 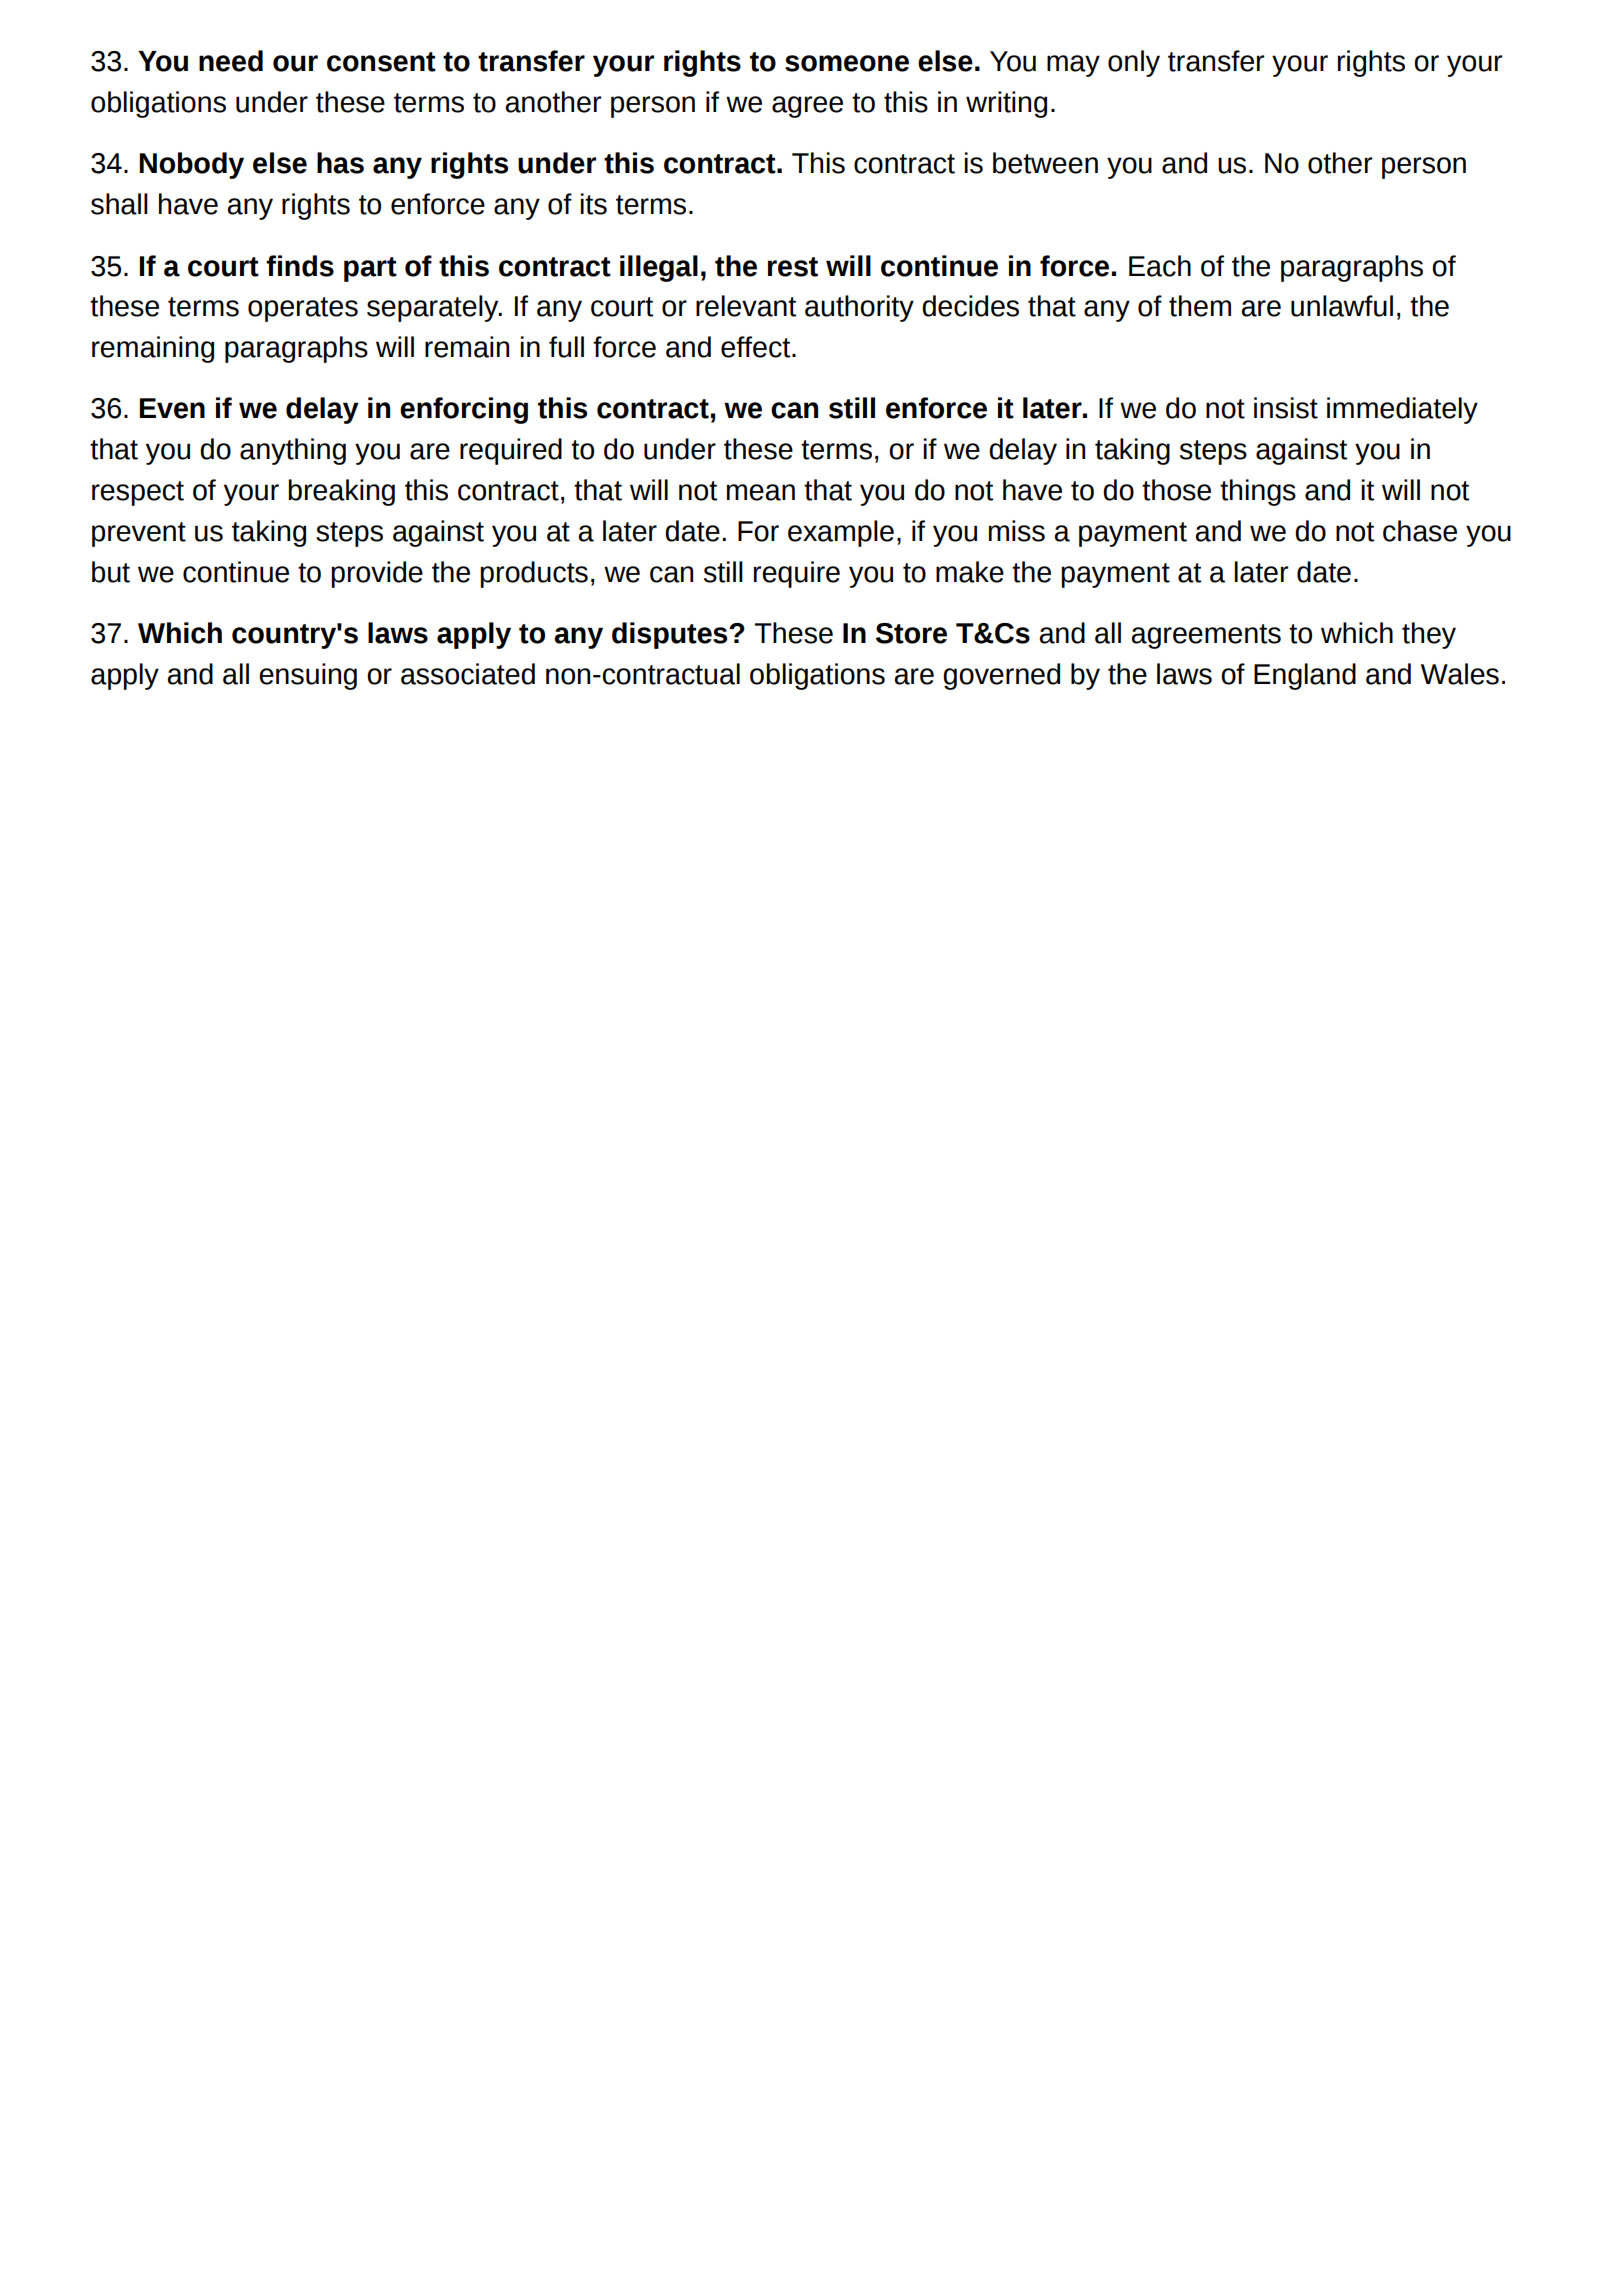 I want to click on operates, so click(x=303, y=309).
